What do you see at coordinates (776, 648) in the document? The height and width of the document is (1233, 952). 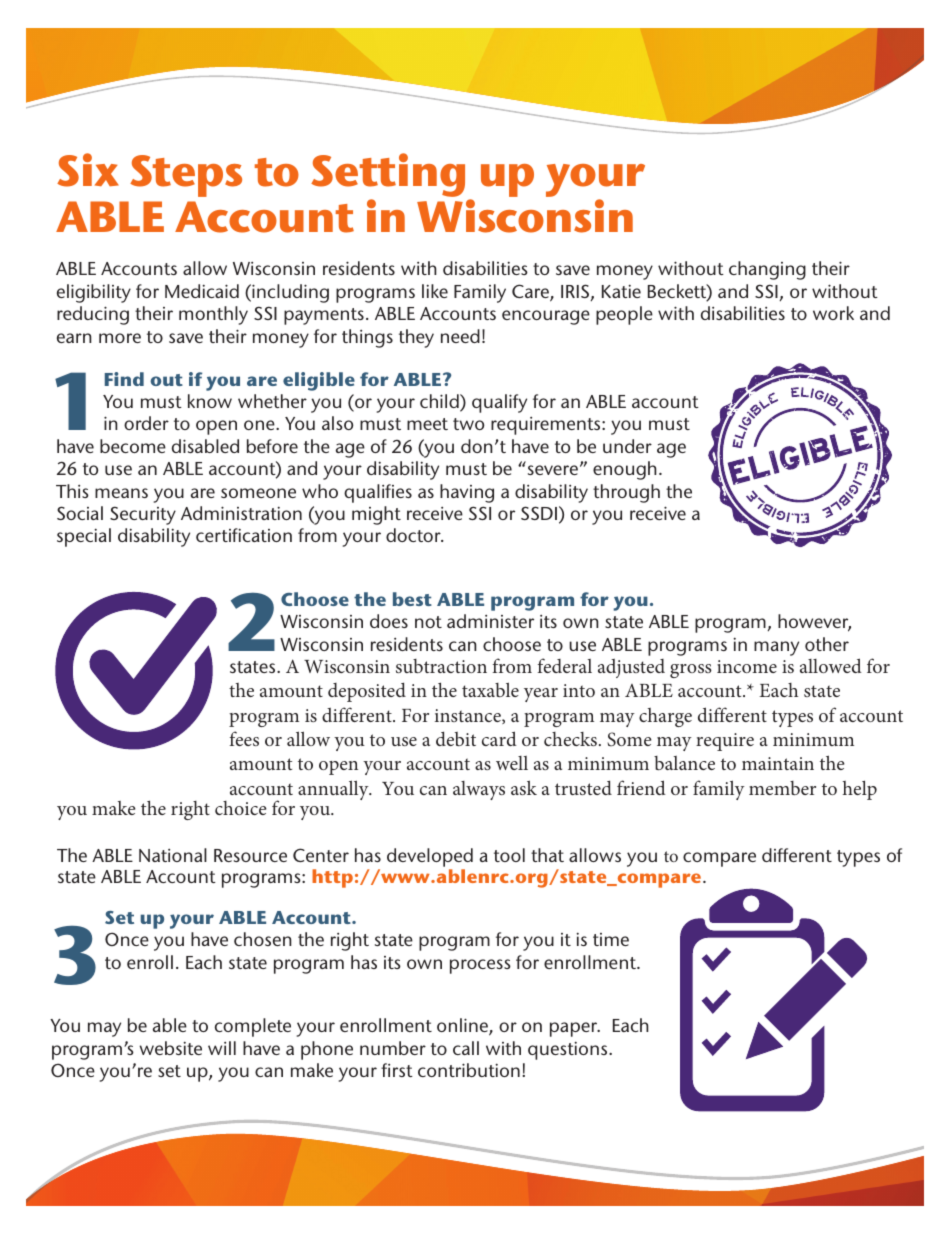 I see `many` at bounding box center [776, 648].
